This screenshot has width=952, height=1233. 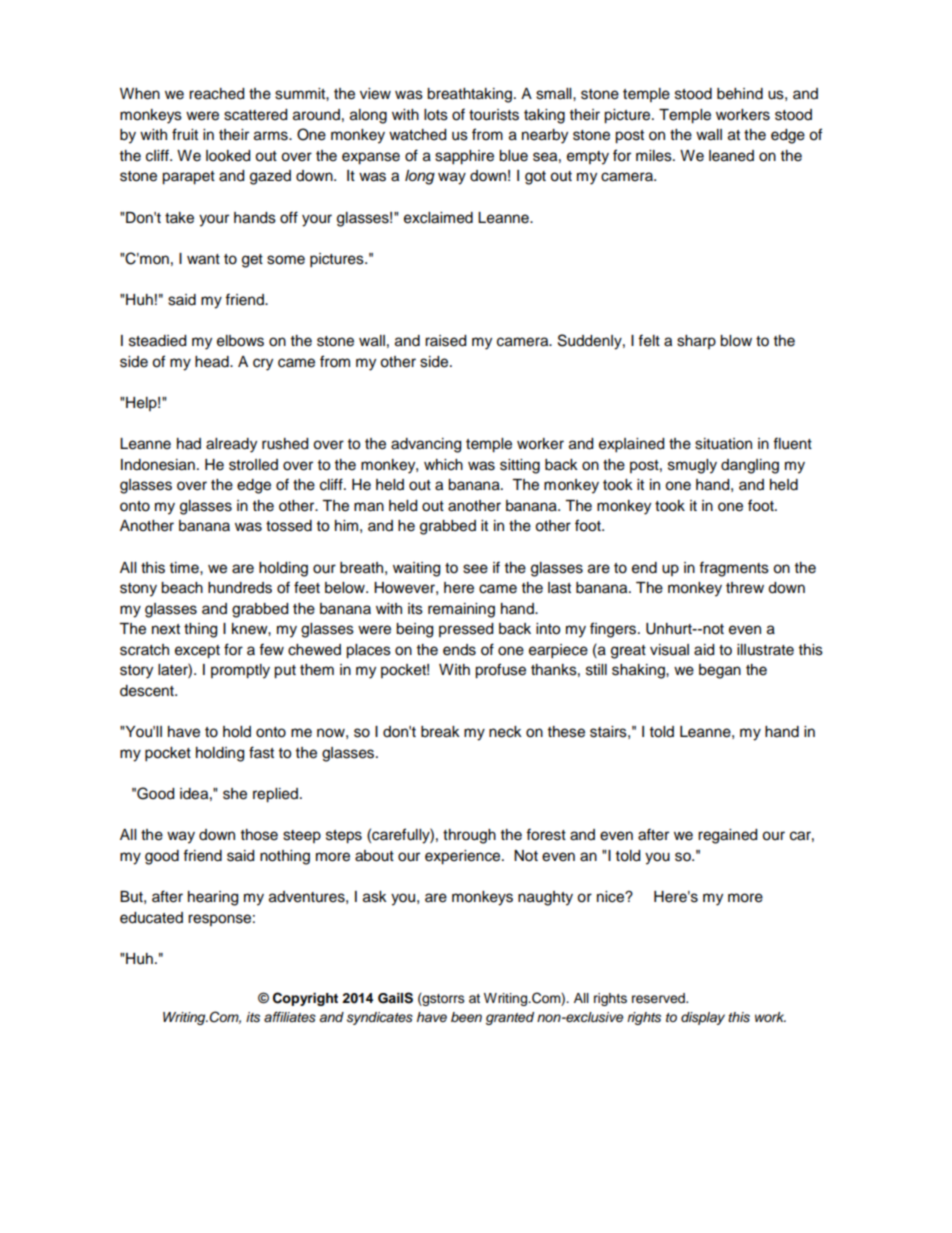 I want to click on lots, so click(x=436, y=115).
